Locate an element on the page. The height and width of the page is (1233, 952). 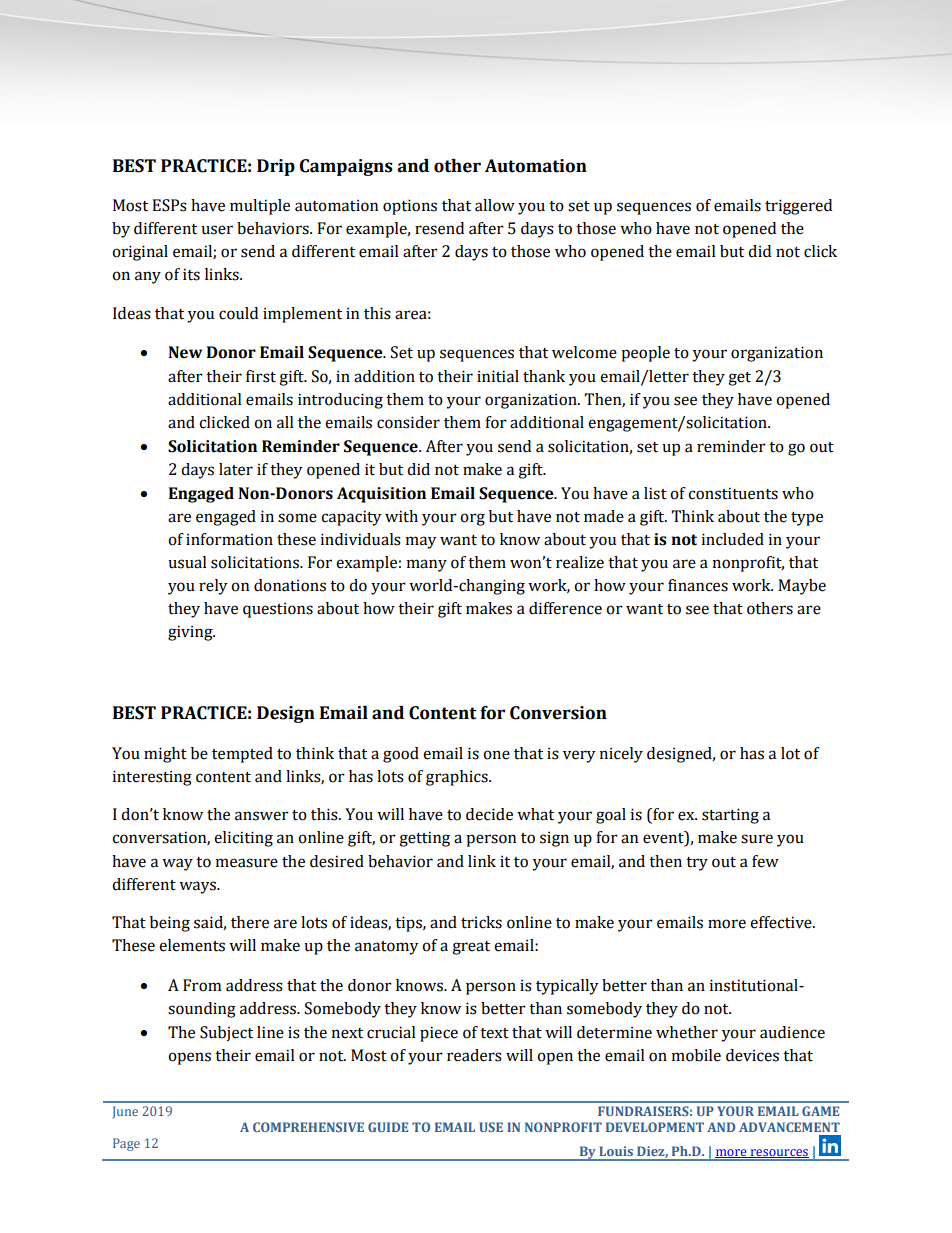
starting is located at coordinates (730, 816).
